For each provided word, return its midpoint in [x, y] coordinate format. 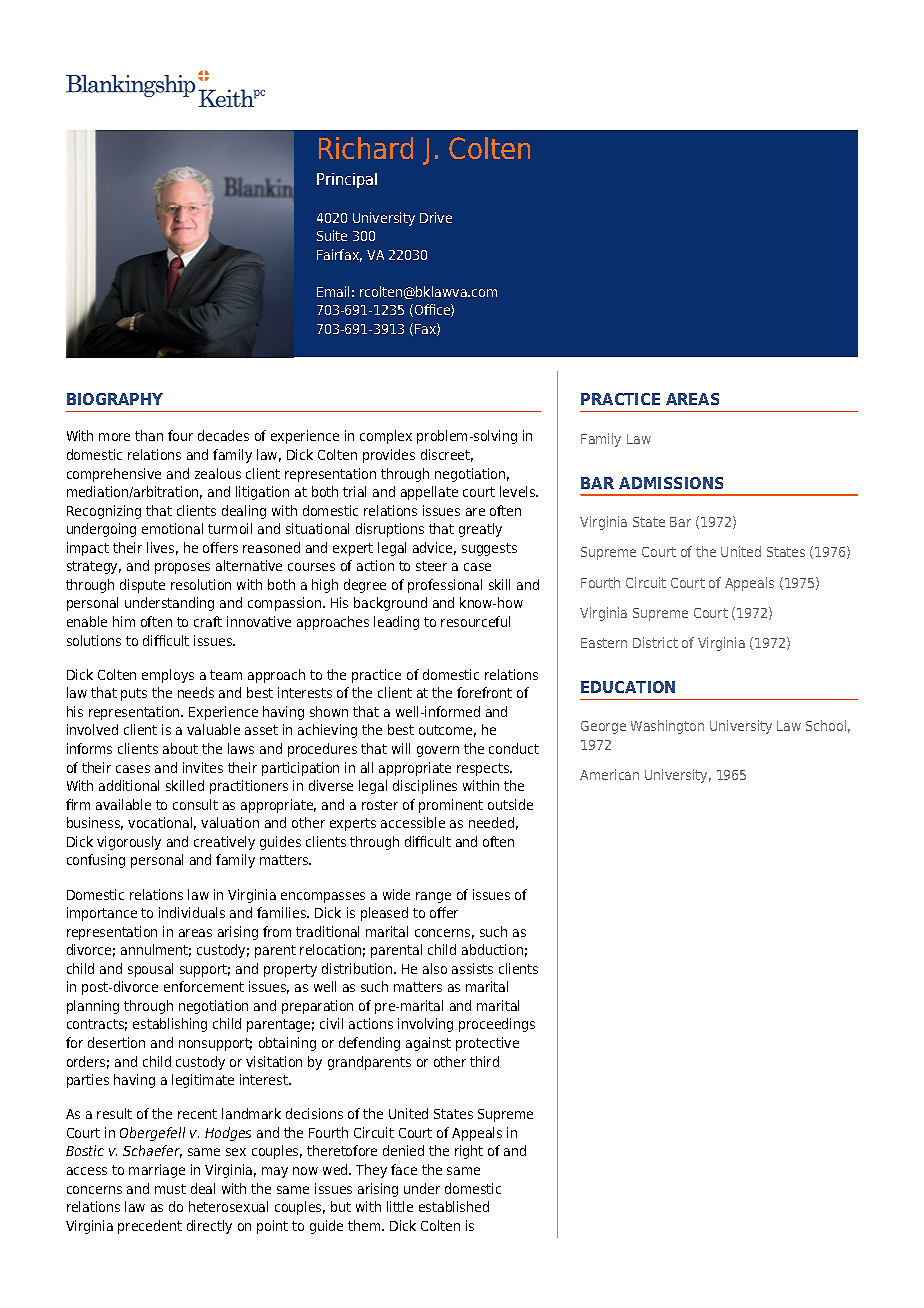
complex [386, 437]
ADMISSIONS [671, 483]
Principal [347, 180]
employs [168, 676]
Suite [332, 235]
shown [329, 711]
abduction [492, 949]
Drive [436, 217]
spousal [150, 970]
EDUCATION [628, 687]
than [149, 435]
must [170, 1189]
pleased [384, 914]
